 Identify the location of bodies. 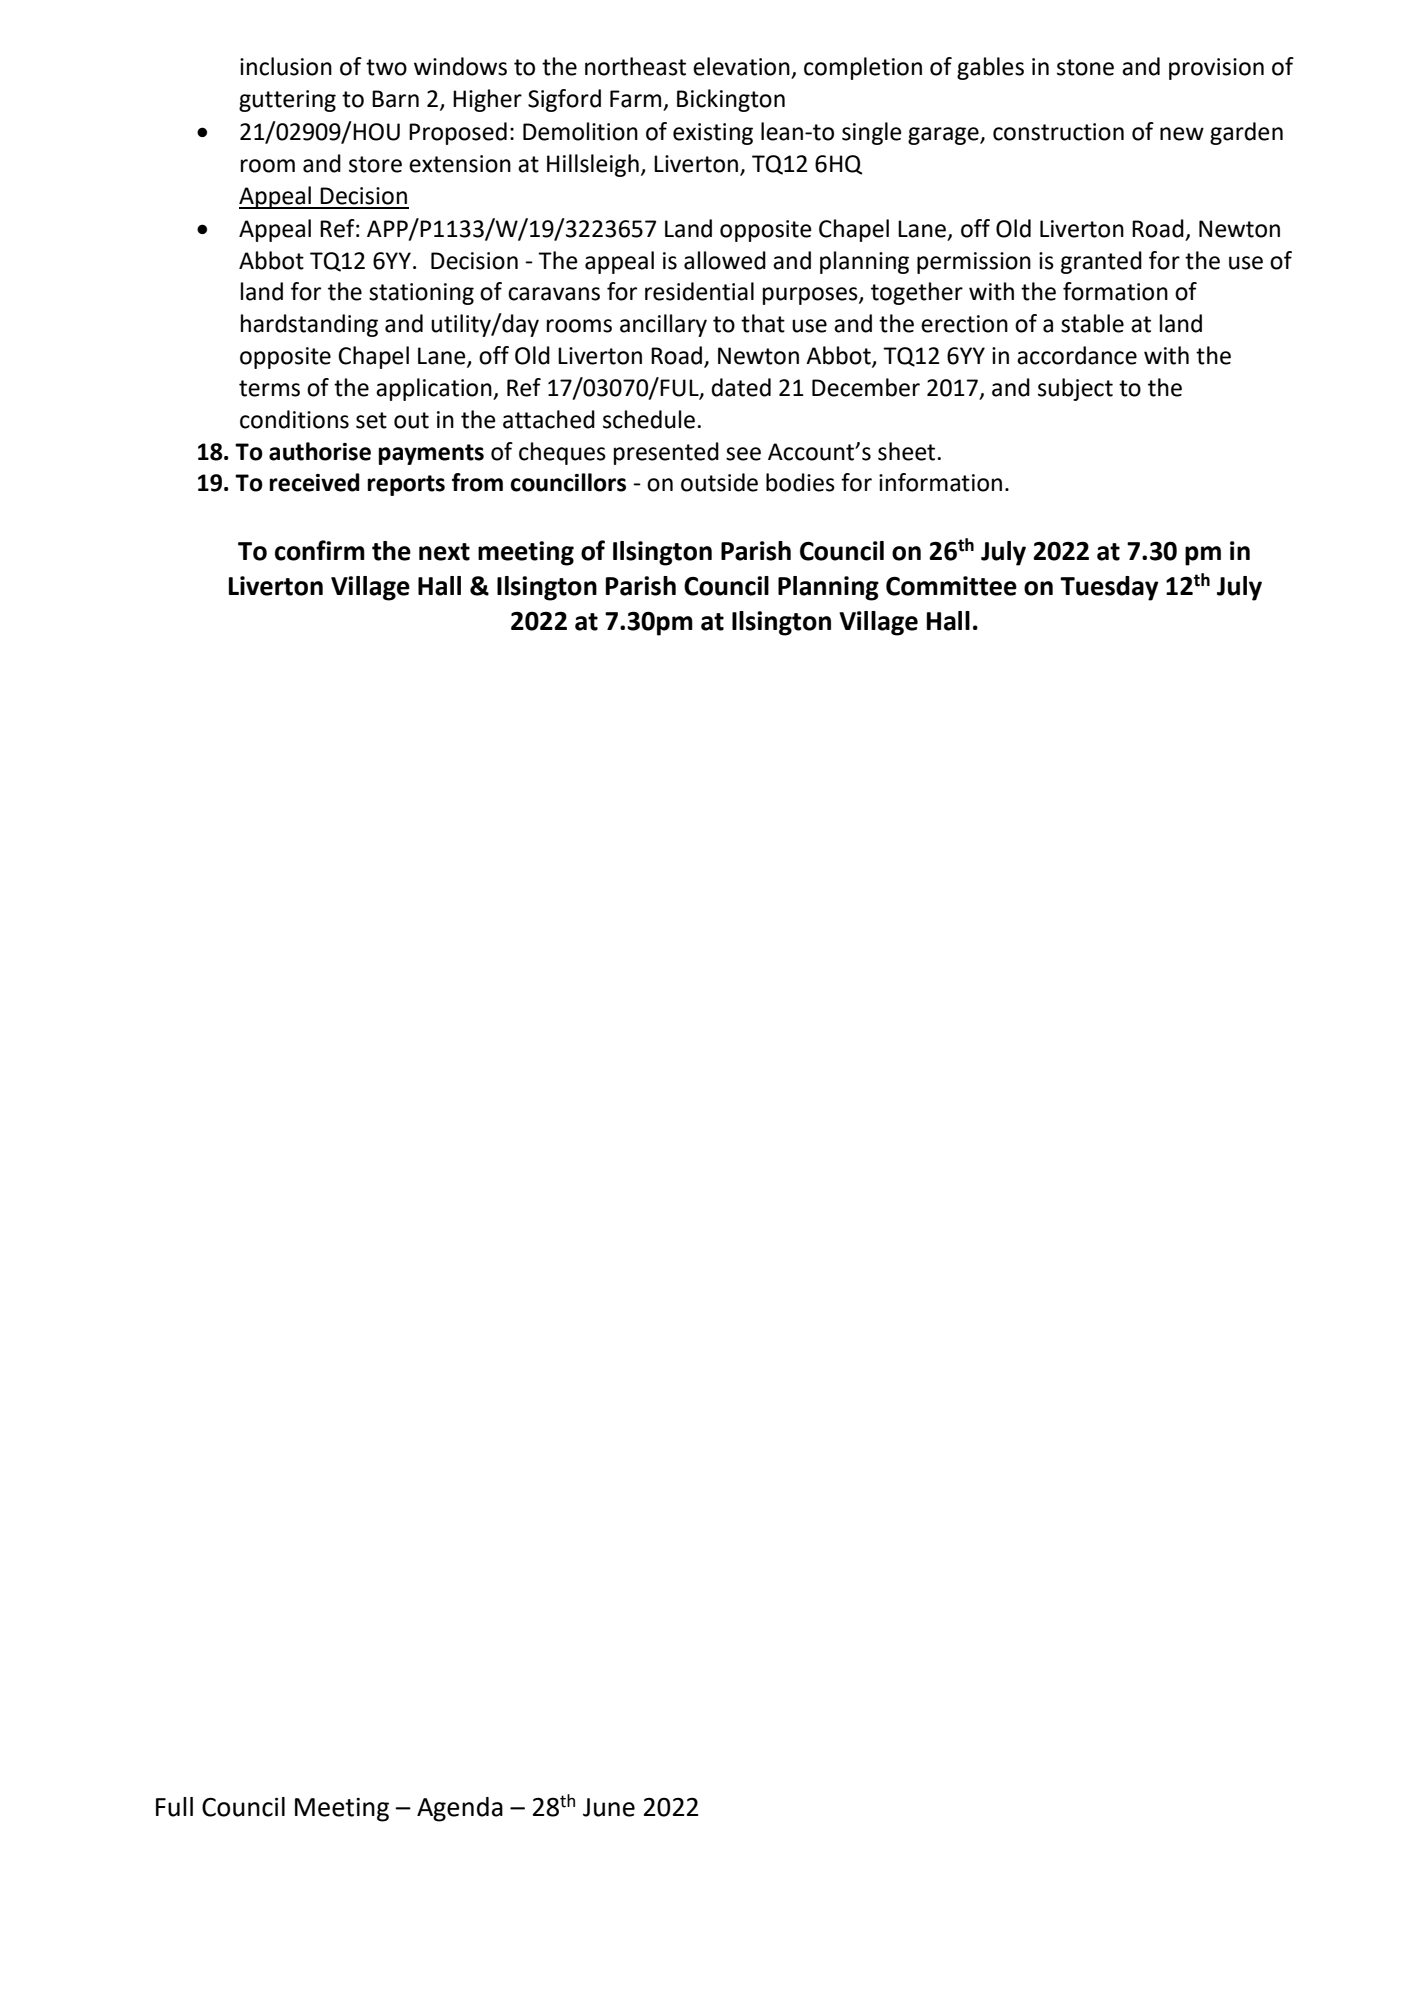
(800, 482).
